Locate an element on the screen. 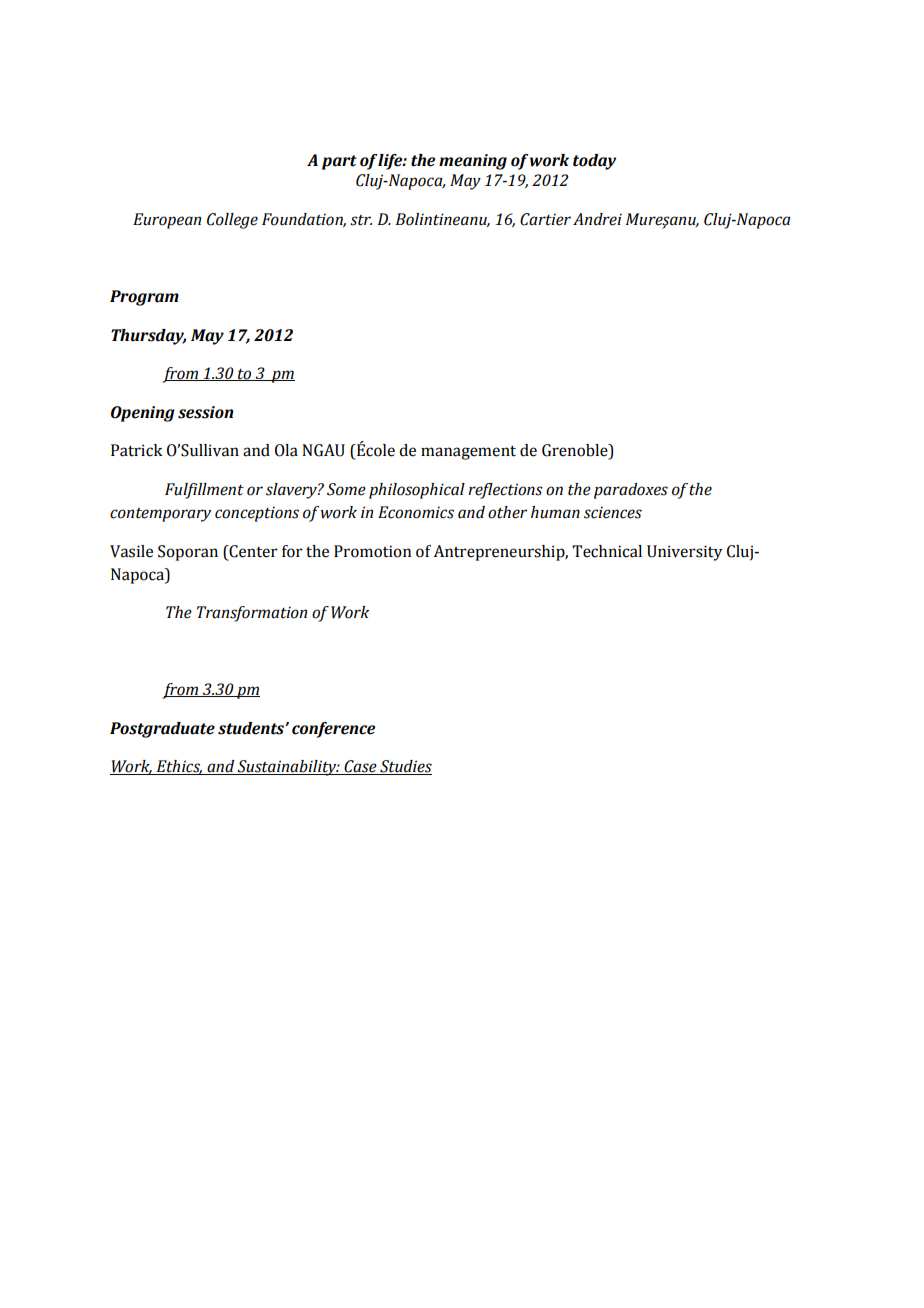 This screenshot has height=1308, width=924. Grenoble is located at coordinates (576, 451).
